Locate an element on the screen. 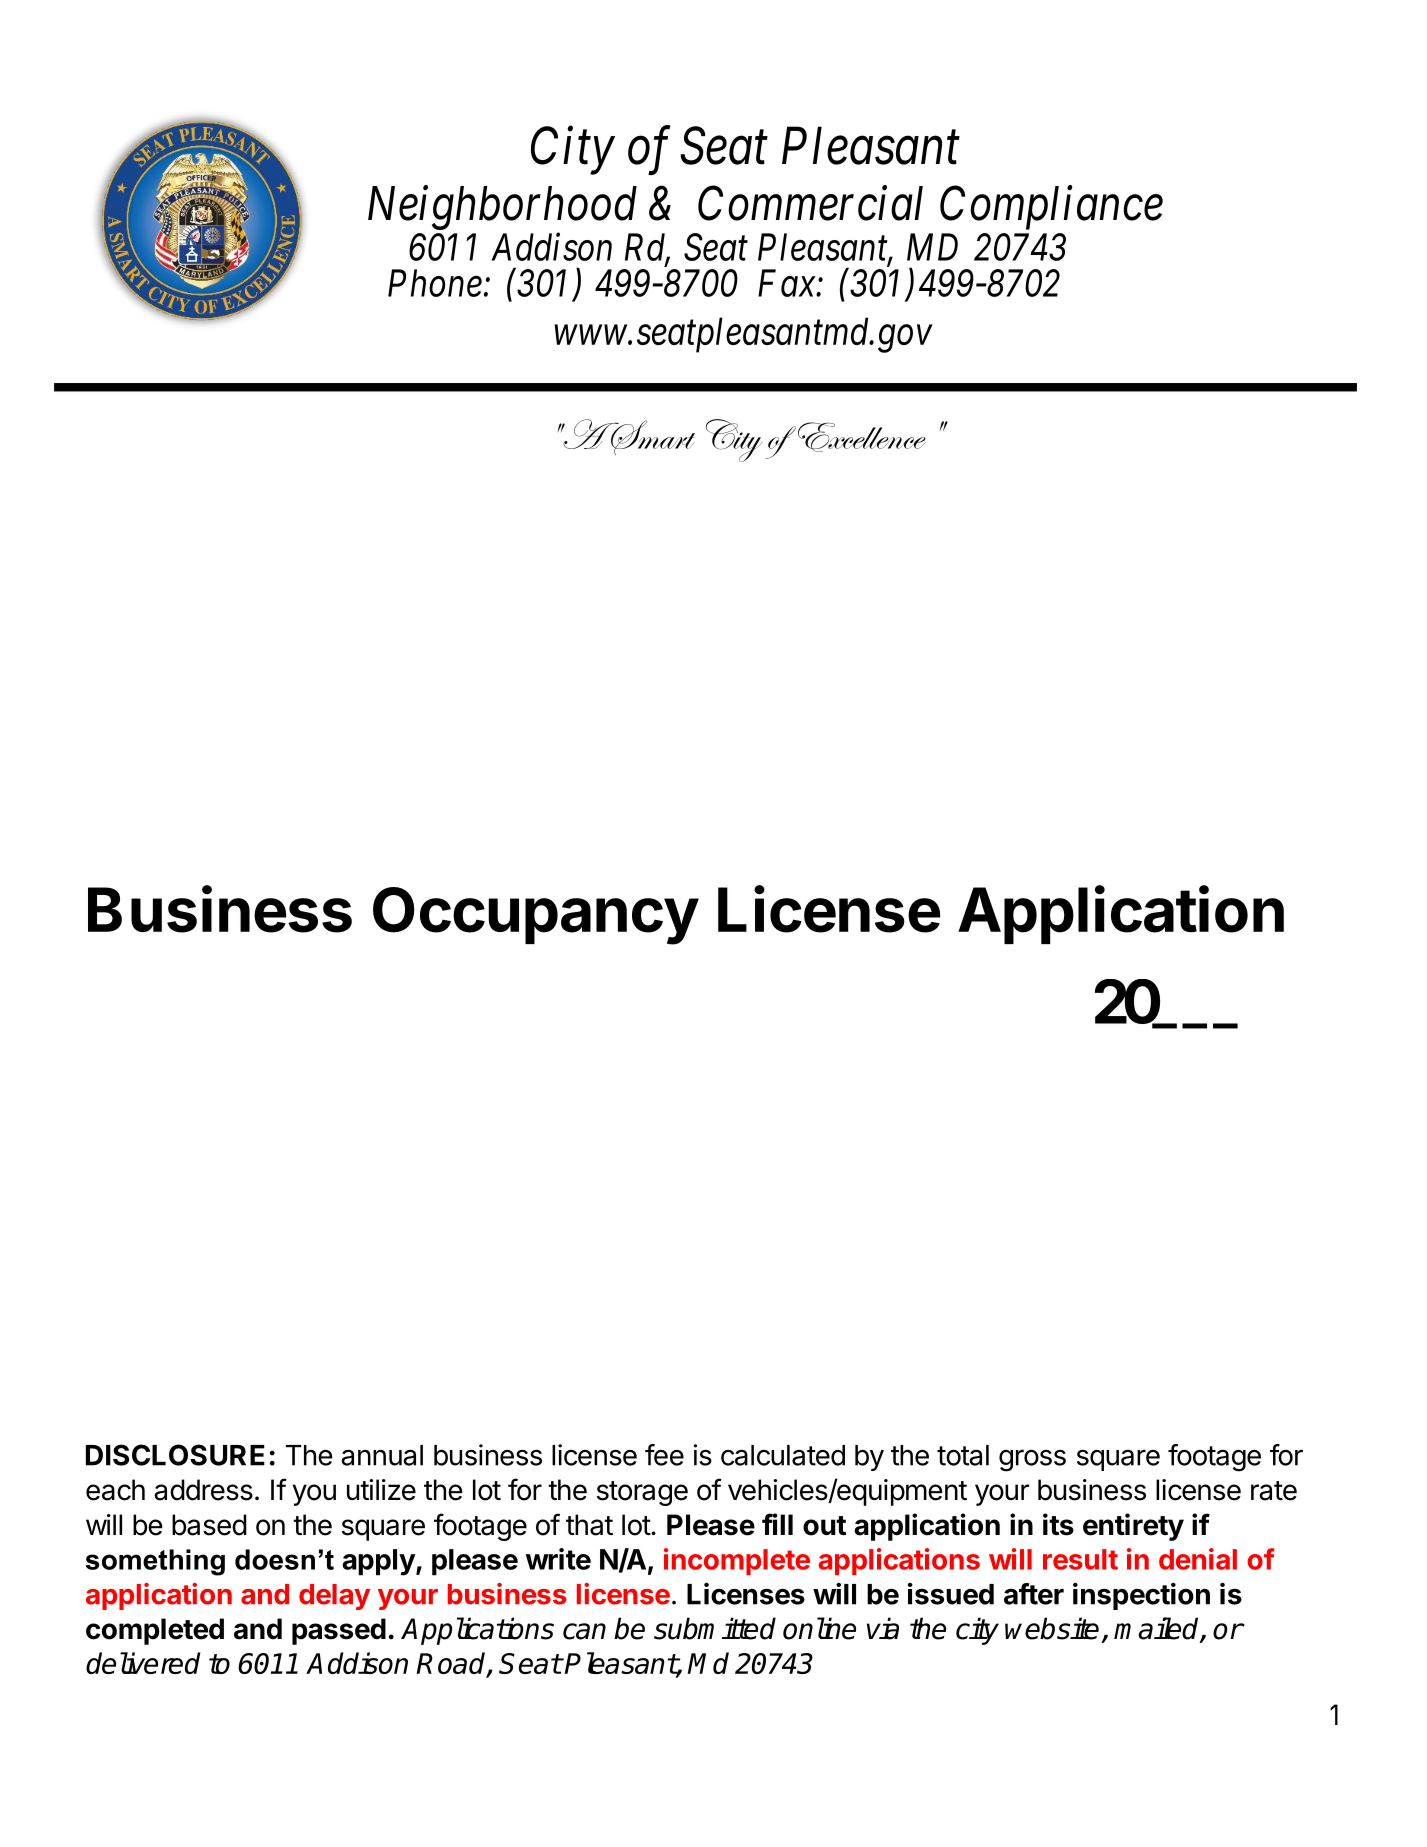 This screenshot has width=1427, height=1847. submitted is located at coordinates (715, 1628).
